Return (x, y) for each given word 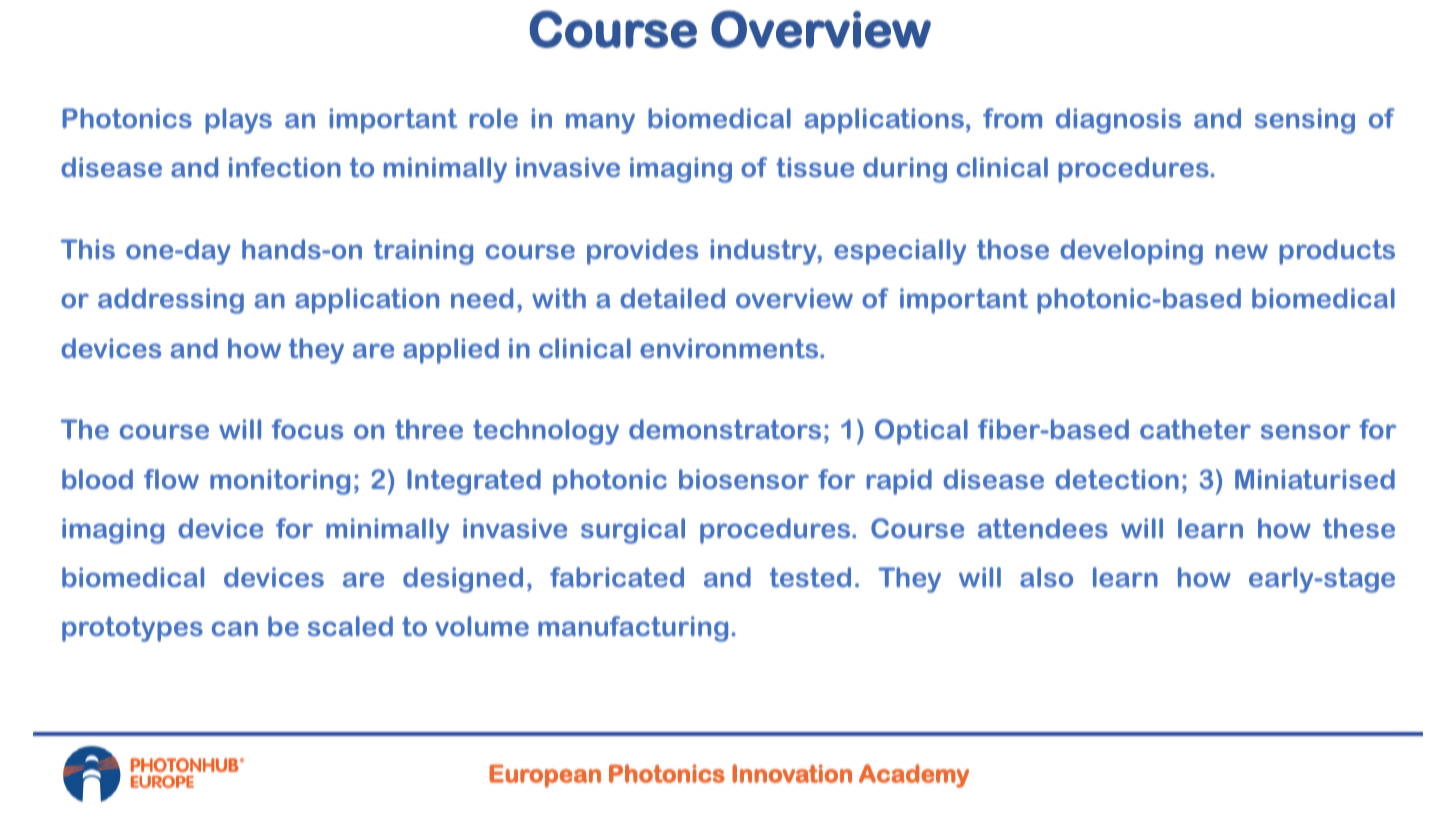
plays (238, 121)
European (545, 776)
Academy (914, 776)
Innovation (792, 773)
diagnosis (1118, 121)
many (600, 123)
